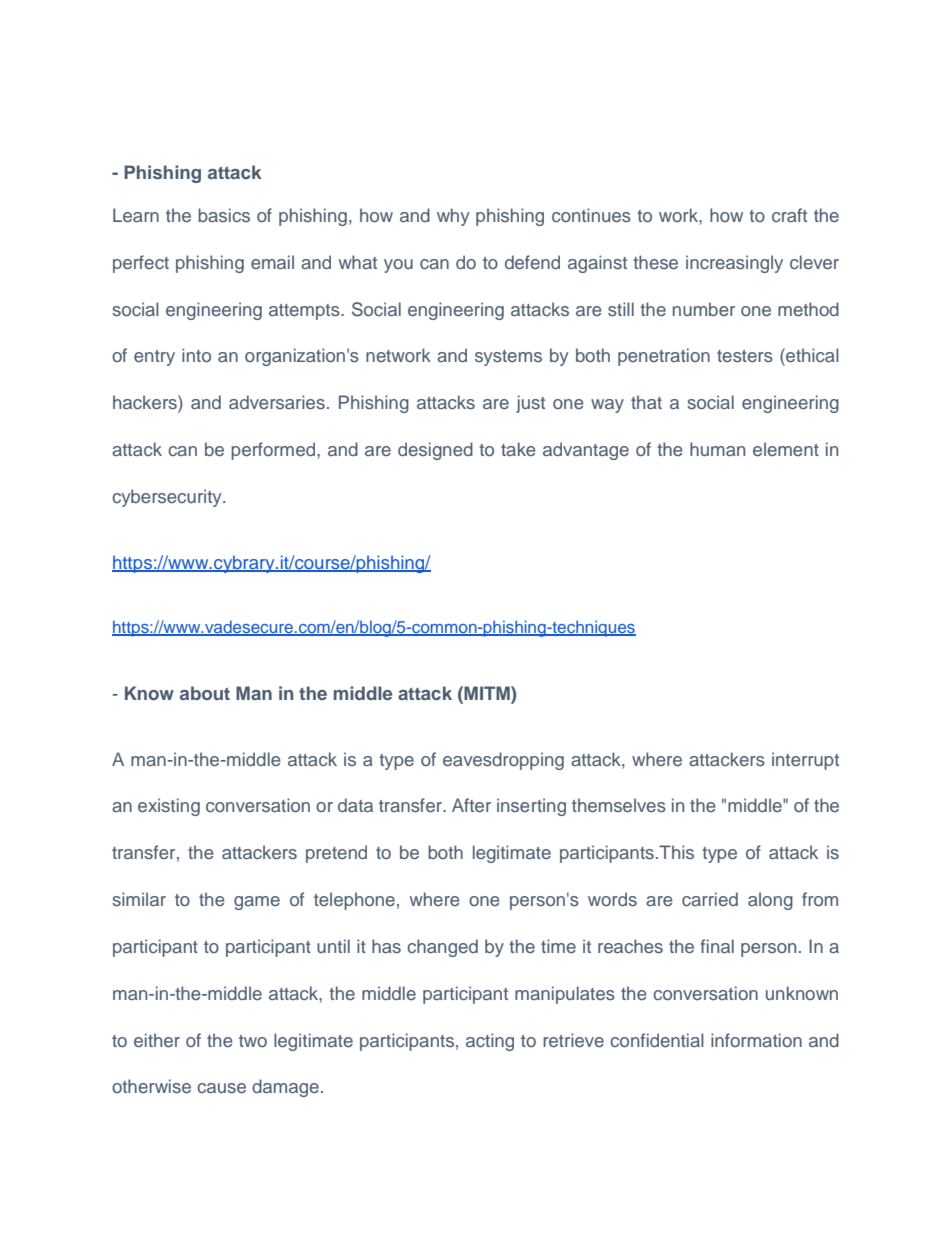 The width and height of the page is (952, 1233). What do you see at coordinates (805, 761) in the page?
I see `interrupt` at bounding box center [805, 761].
